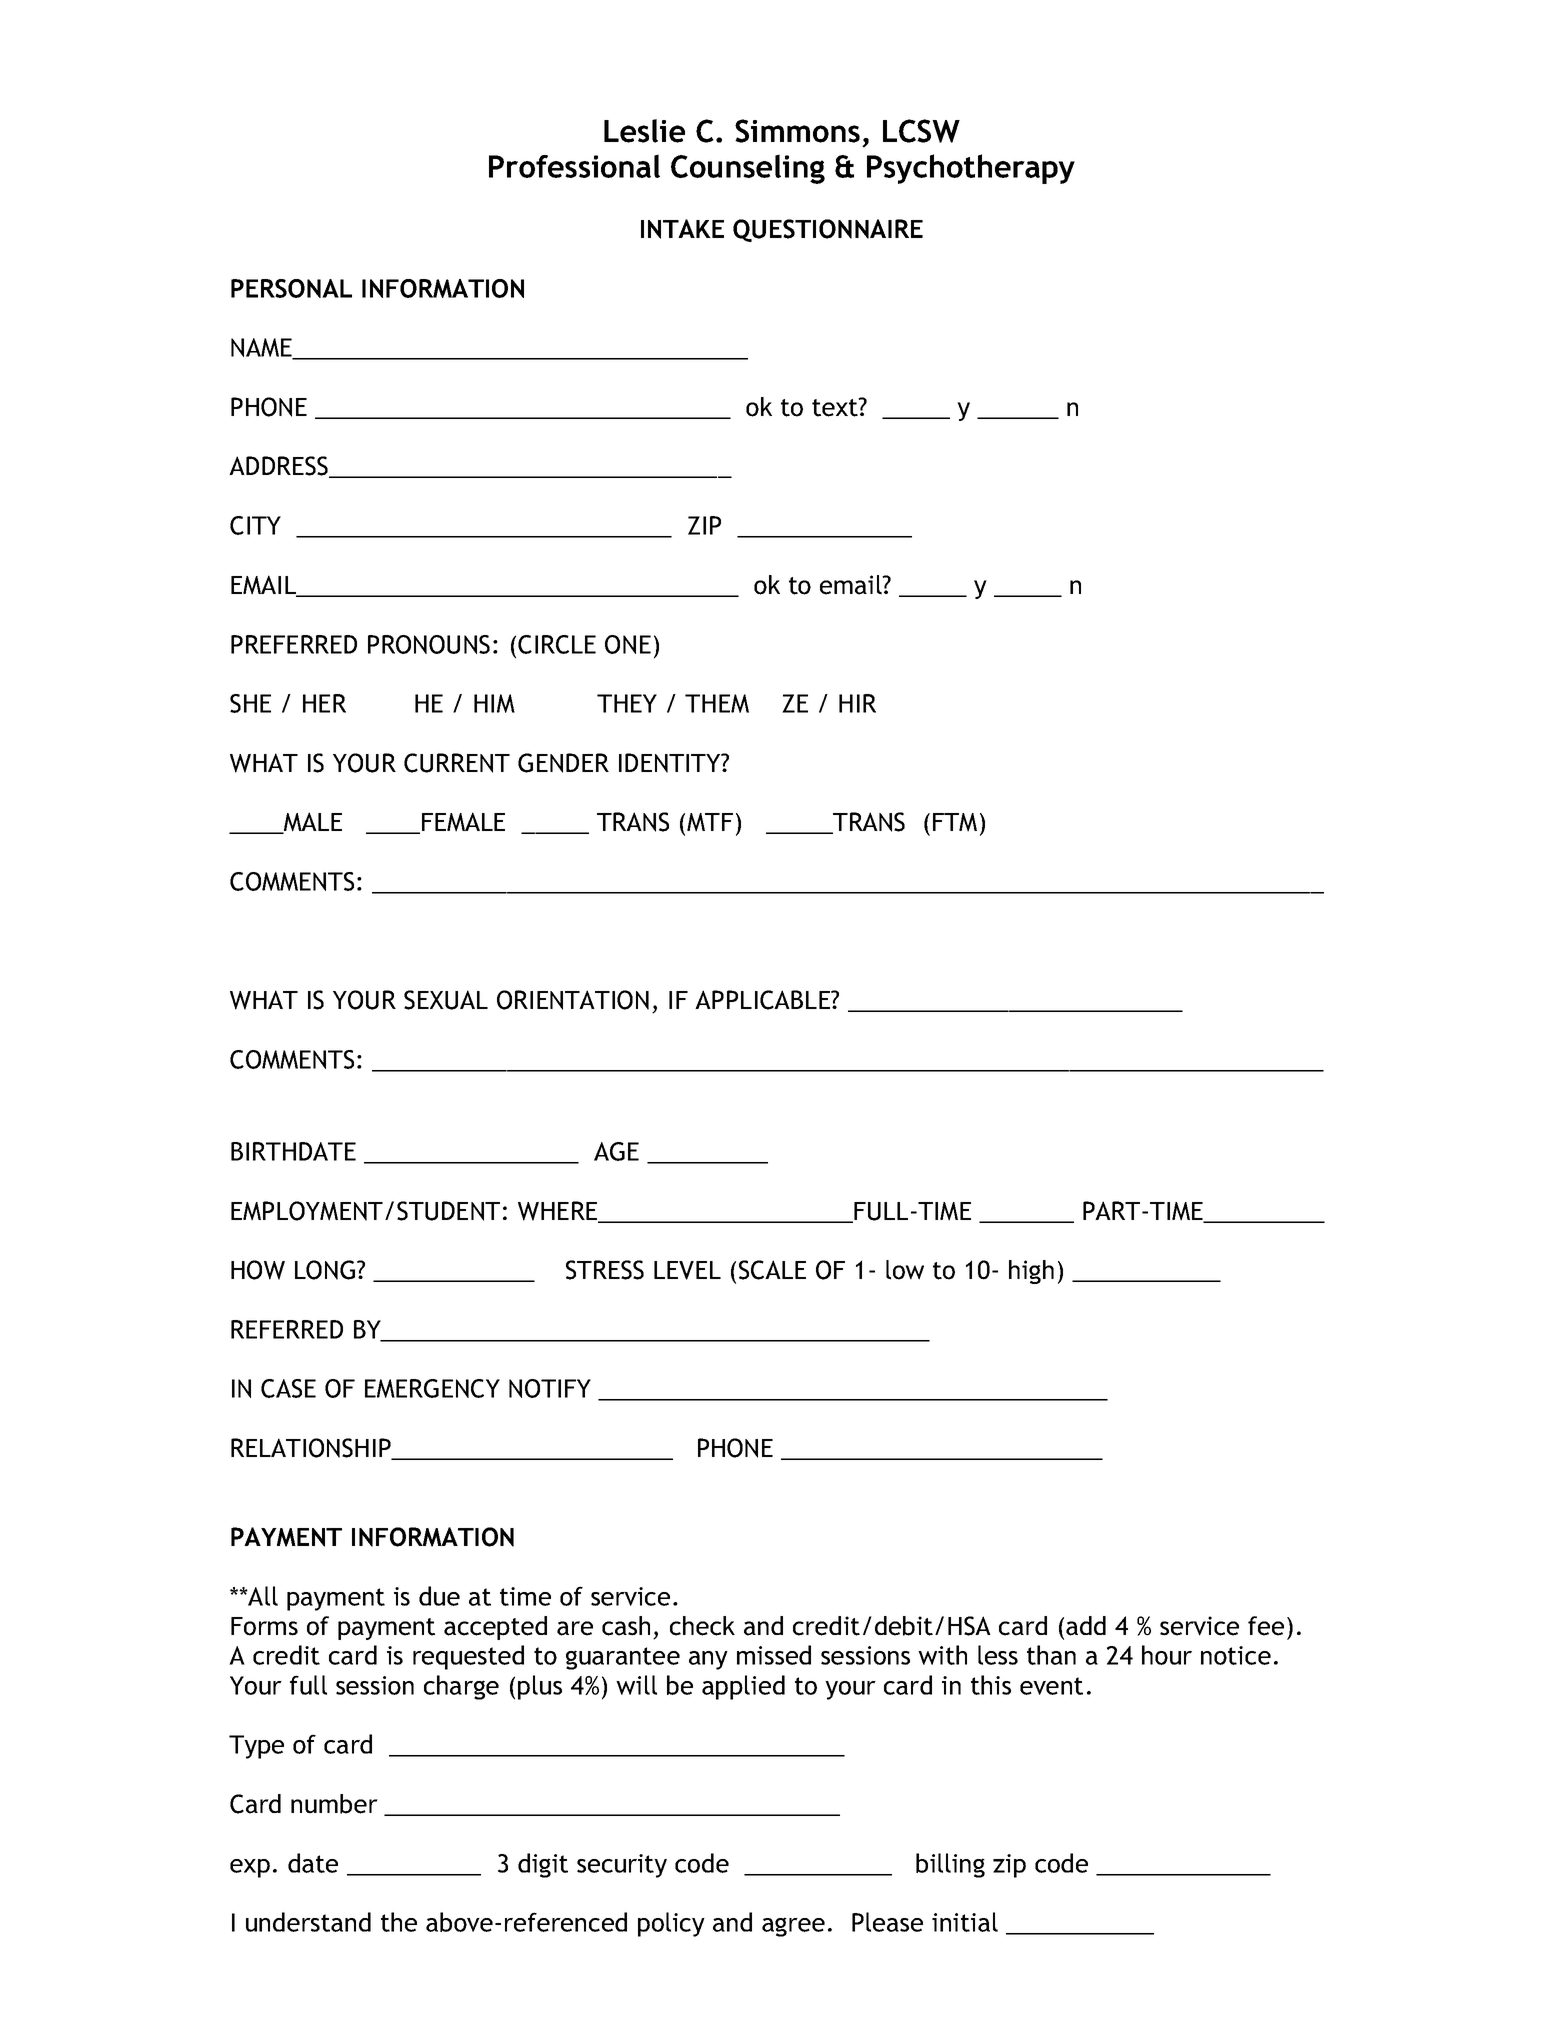 This document has width=1563, height=2023. I want to click on PERSONAL, so click(291, 288).
